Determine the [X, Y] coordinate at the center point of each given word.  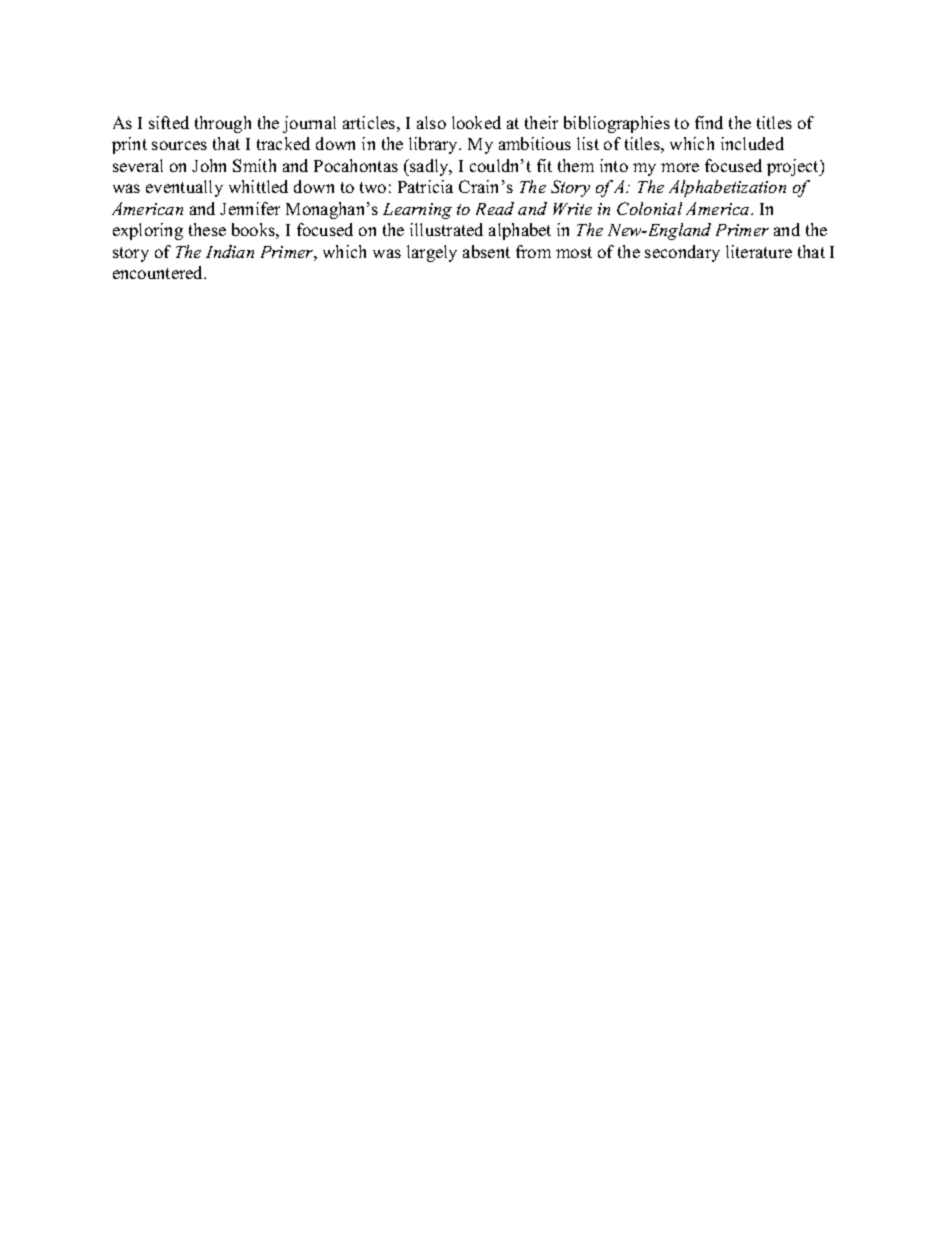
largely [432, 253]
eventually [184, 188]
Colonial [649, 208]
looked [476, 122]
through [223, 124]
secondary [682, 253]
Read [495, 208]
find [709, 122]
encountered [159, 272]
